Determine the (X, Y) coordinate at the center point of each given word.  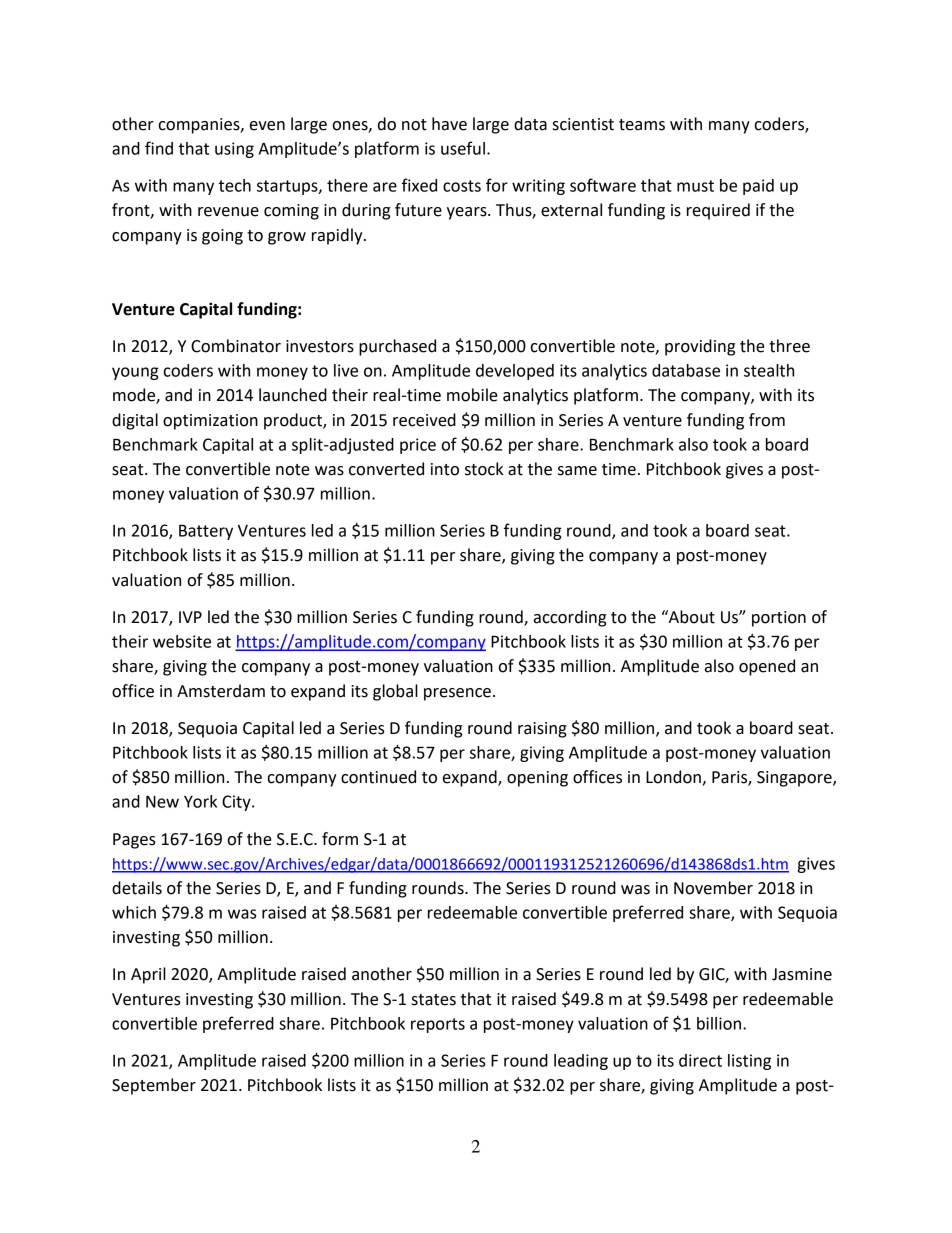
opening (537, 779)
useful (463, 148)
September (154, 1086)
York (200, 801)
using (234, 150)
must (695, 186)
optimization (210, 422)
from (767, 420)
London (674, 778)
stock (484, 469)
